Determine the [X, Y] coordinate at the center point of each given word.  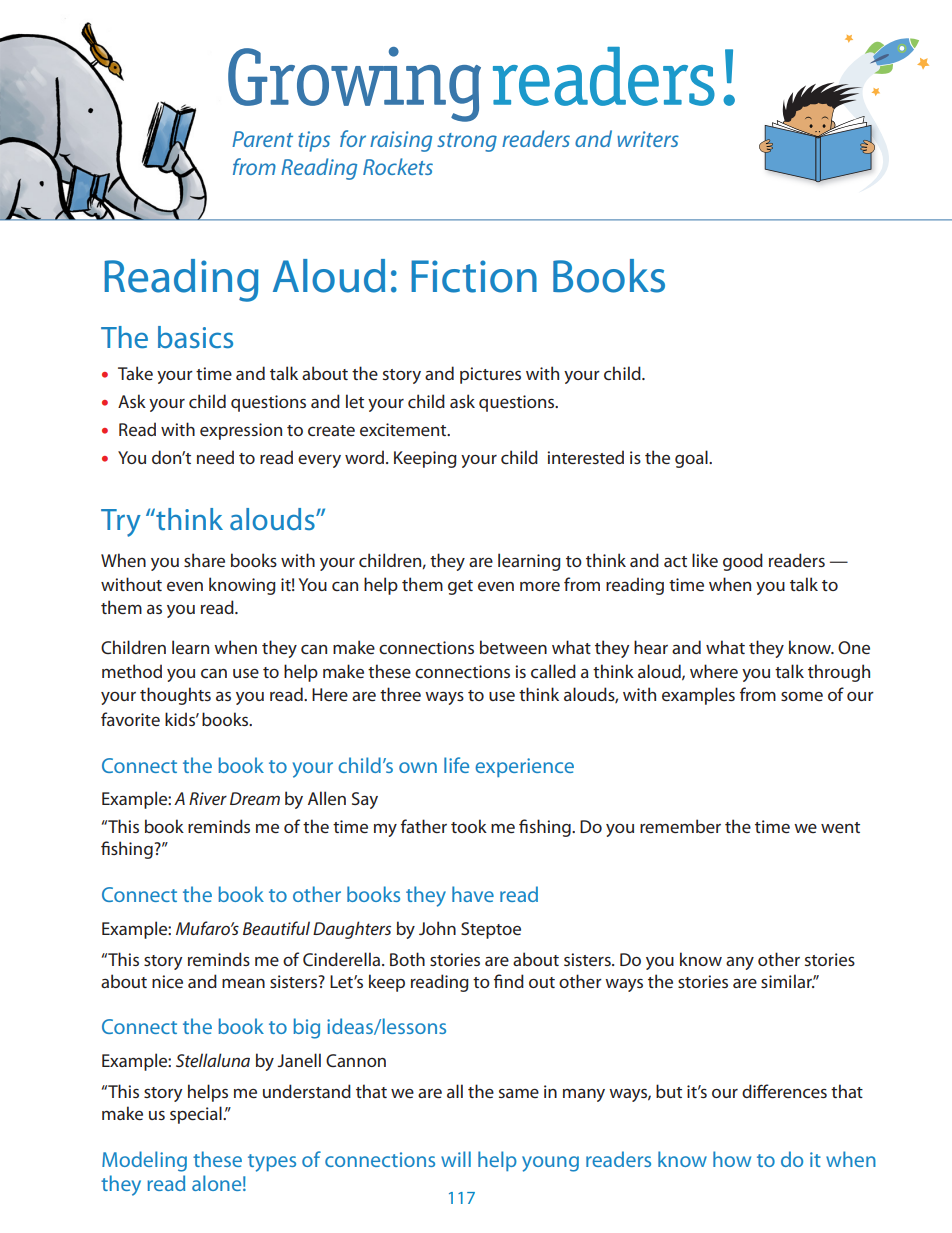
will [456, 1159]
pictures [490, 375]
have [473, 894]
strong [467, 142]
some [802, 696]
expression [241, 431]
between [513, 647]
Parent [262, 139]
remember [680, 826]
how [732, 1159]
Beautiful [276, 928]
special [197, 1115]
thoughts [175, 696]
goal [692, 459]
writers [648, 139]
